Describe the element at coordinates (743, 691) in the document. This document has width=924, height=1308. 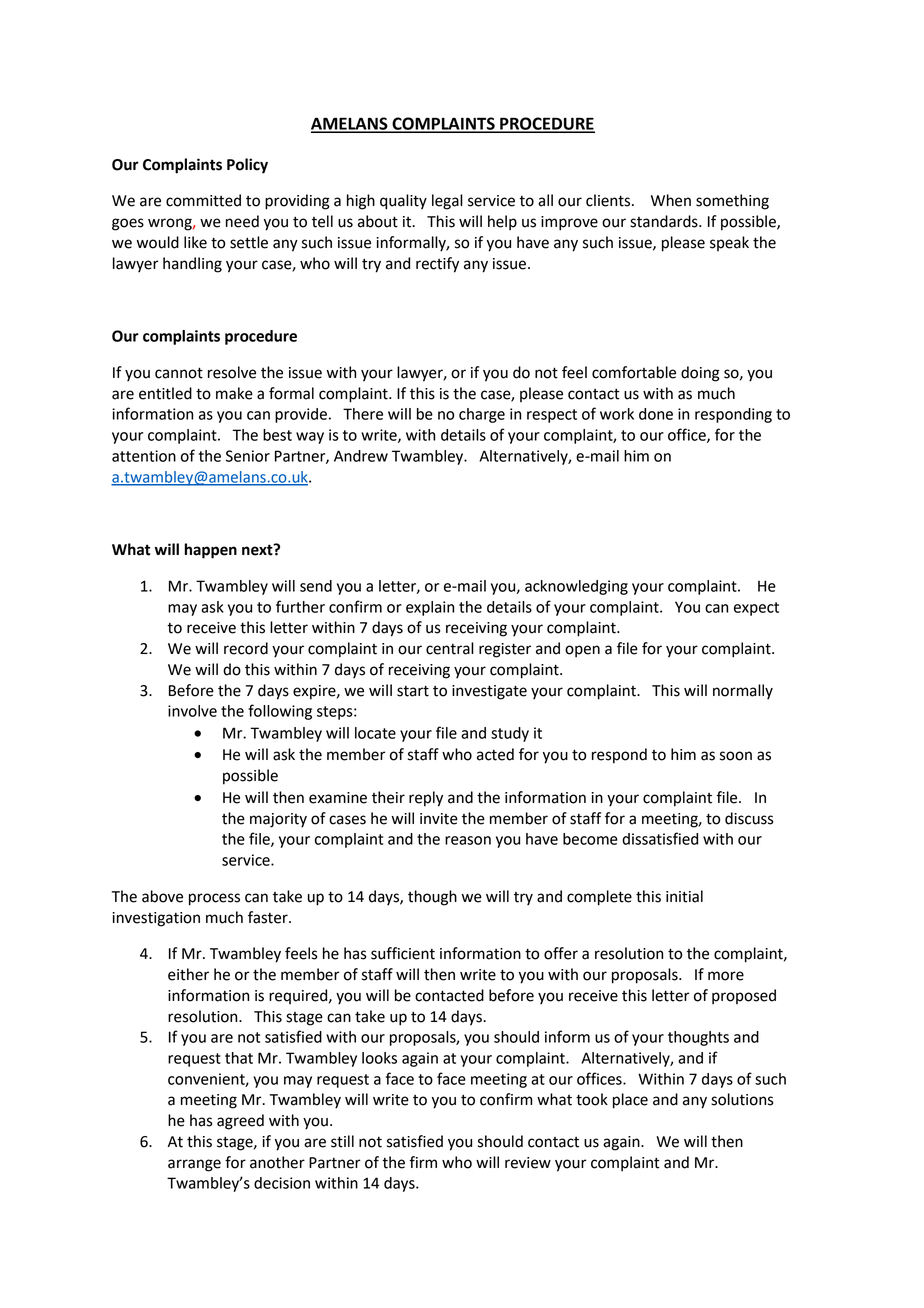
I see `normally` at that location.
